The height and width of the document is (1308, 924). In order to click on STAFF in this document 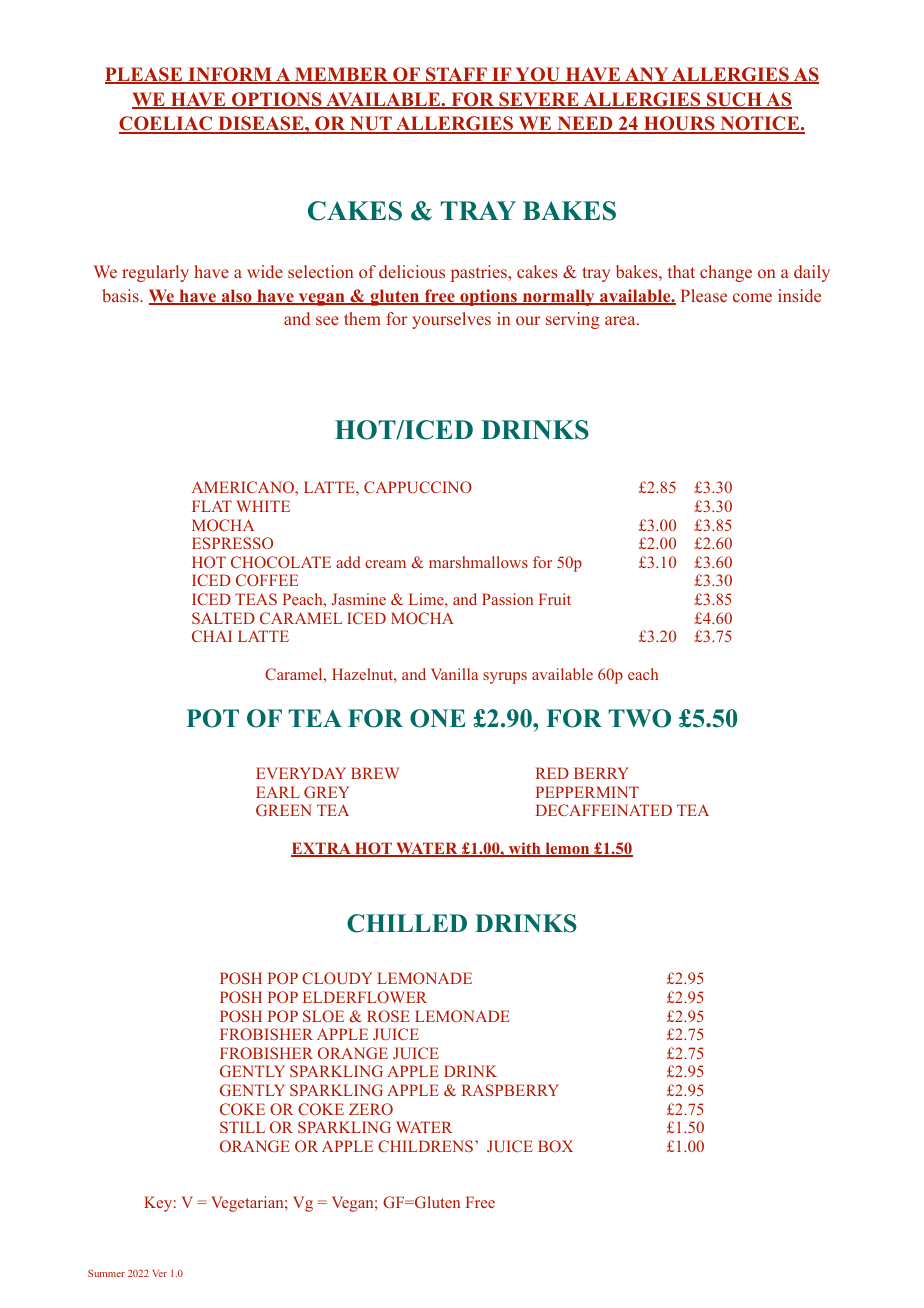, I will do `click(456, 75)`.
